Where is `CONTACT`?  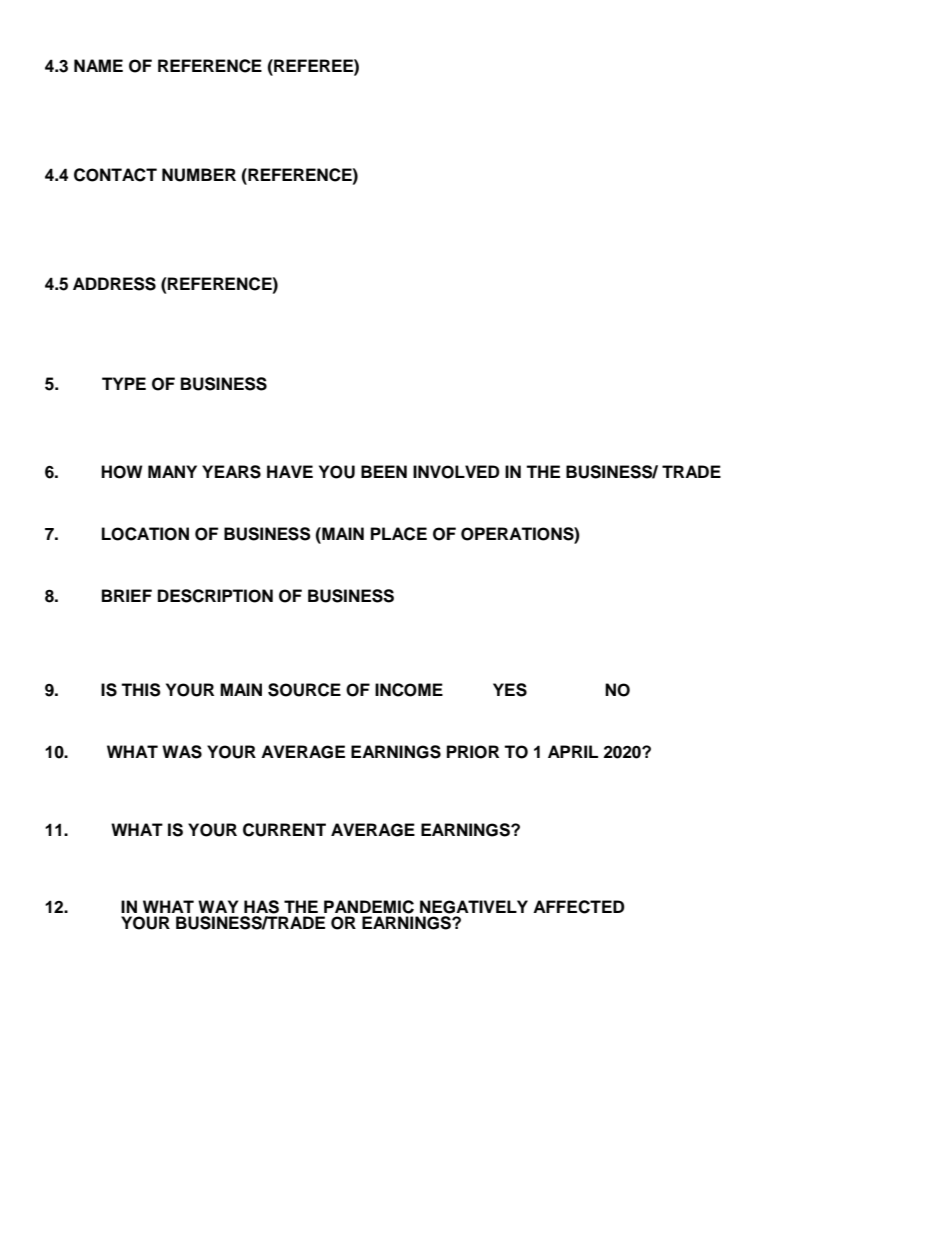
CONTACT is located at coordinates (115, 175).
